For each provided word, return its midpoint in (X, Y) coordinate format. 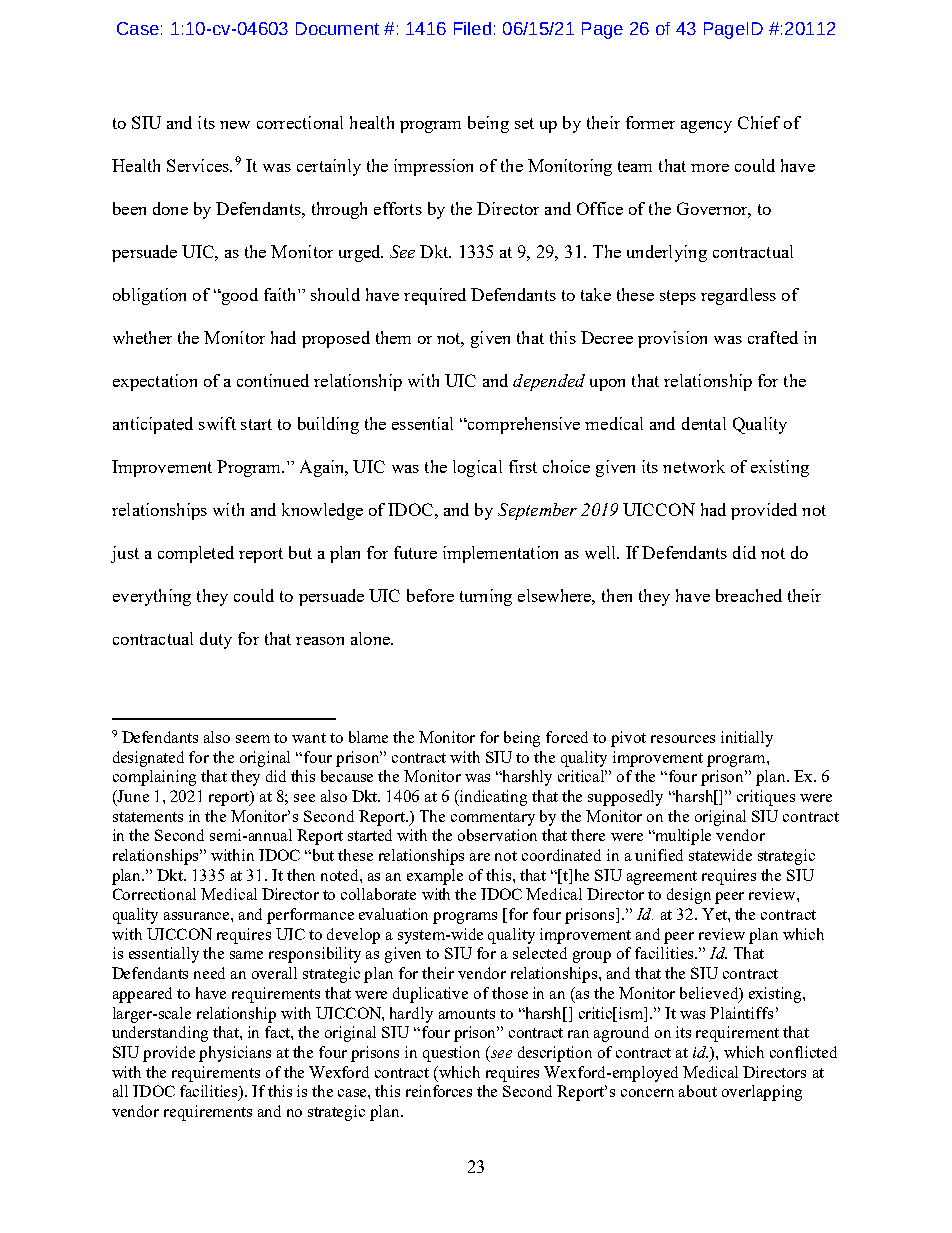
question (451, 1054)
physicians (235, 1054)
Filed (472, 28)
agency (706, 127)
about (698, 1091)
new (235, 125)
